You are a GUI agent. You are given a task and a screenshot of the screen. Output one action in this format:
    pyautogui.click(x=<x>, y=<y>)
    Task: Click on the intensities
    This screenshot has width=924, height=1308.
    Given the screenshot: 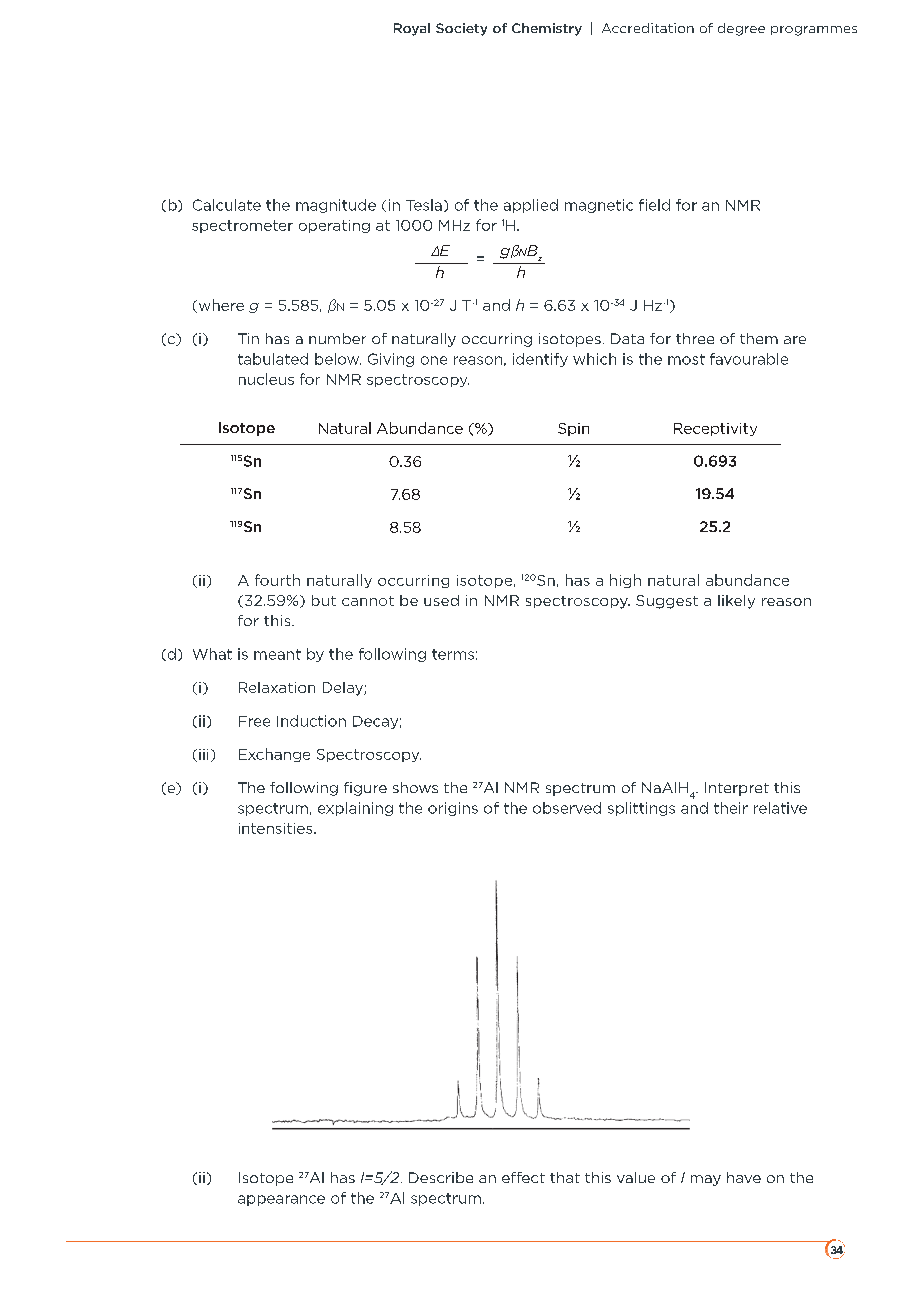 What is the action you would take?
    pyautogui.click(x=277, y=828)
